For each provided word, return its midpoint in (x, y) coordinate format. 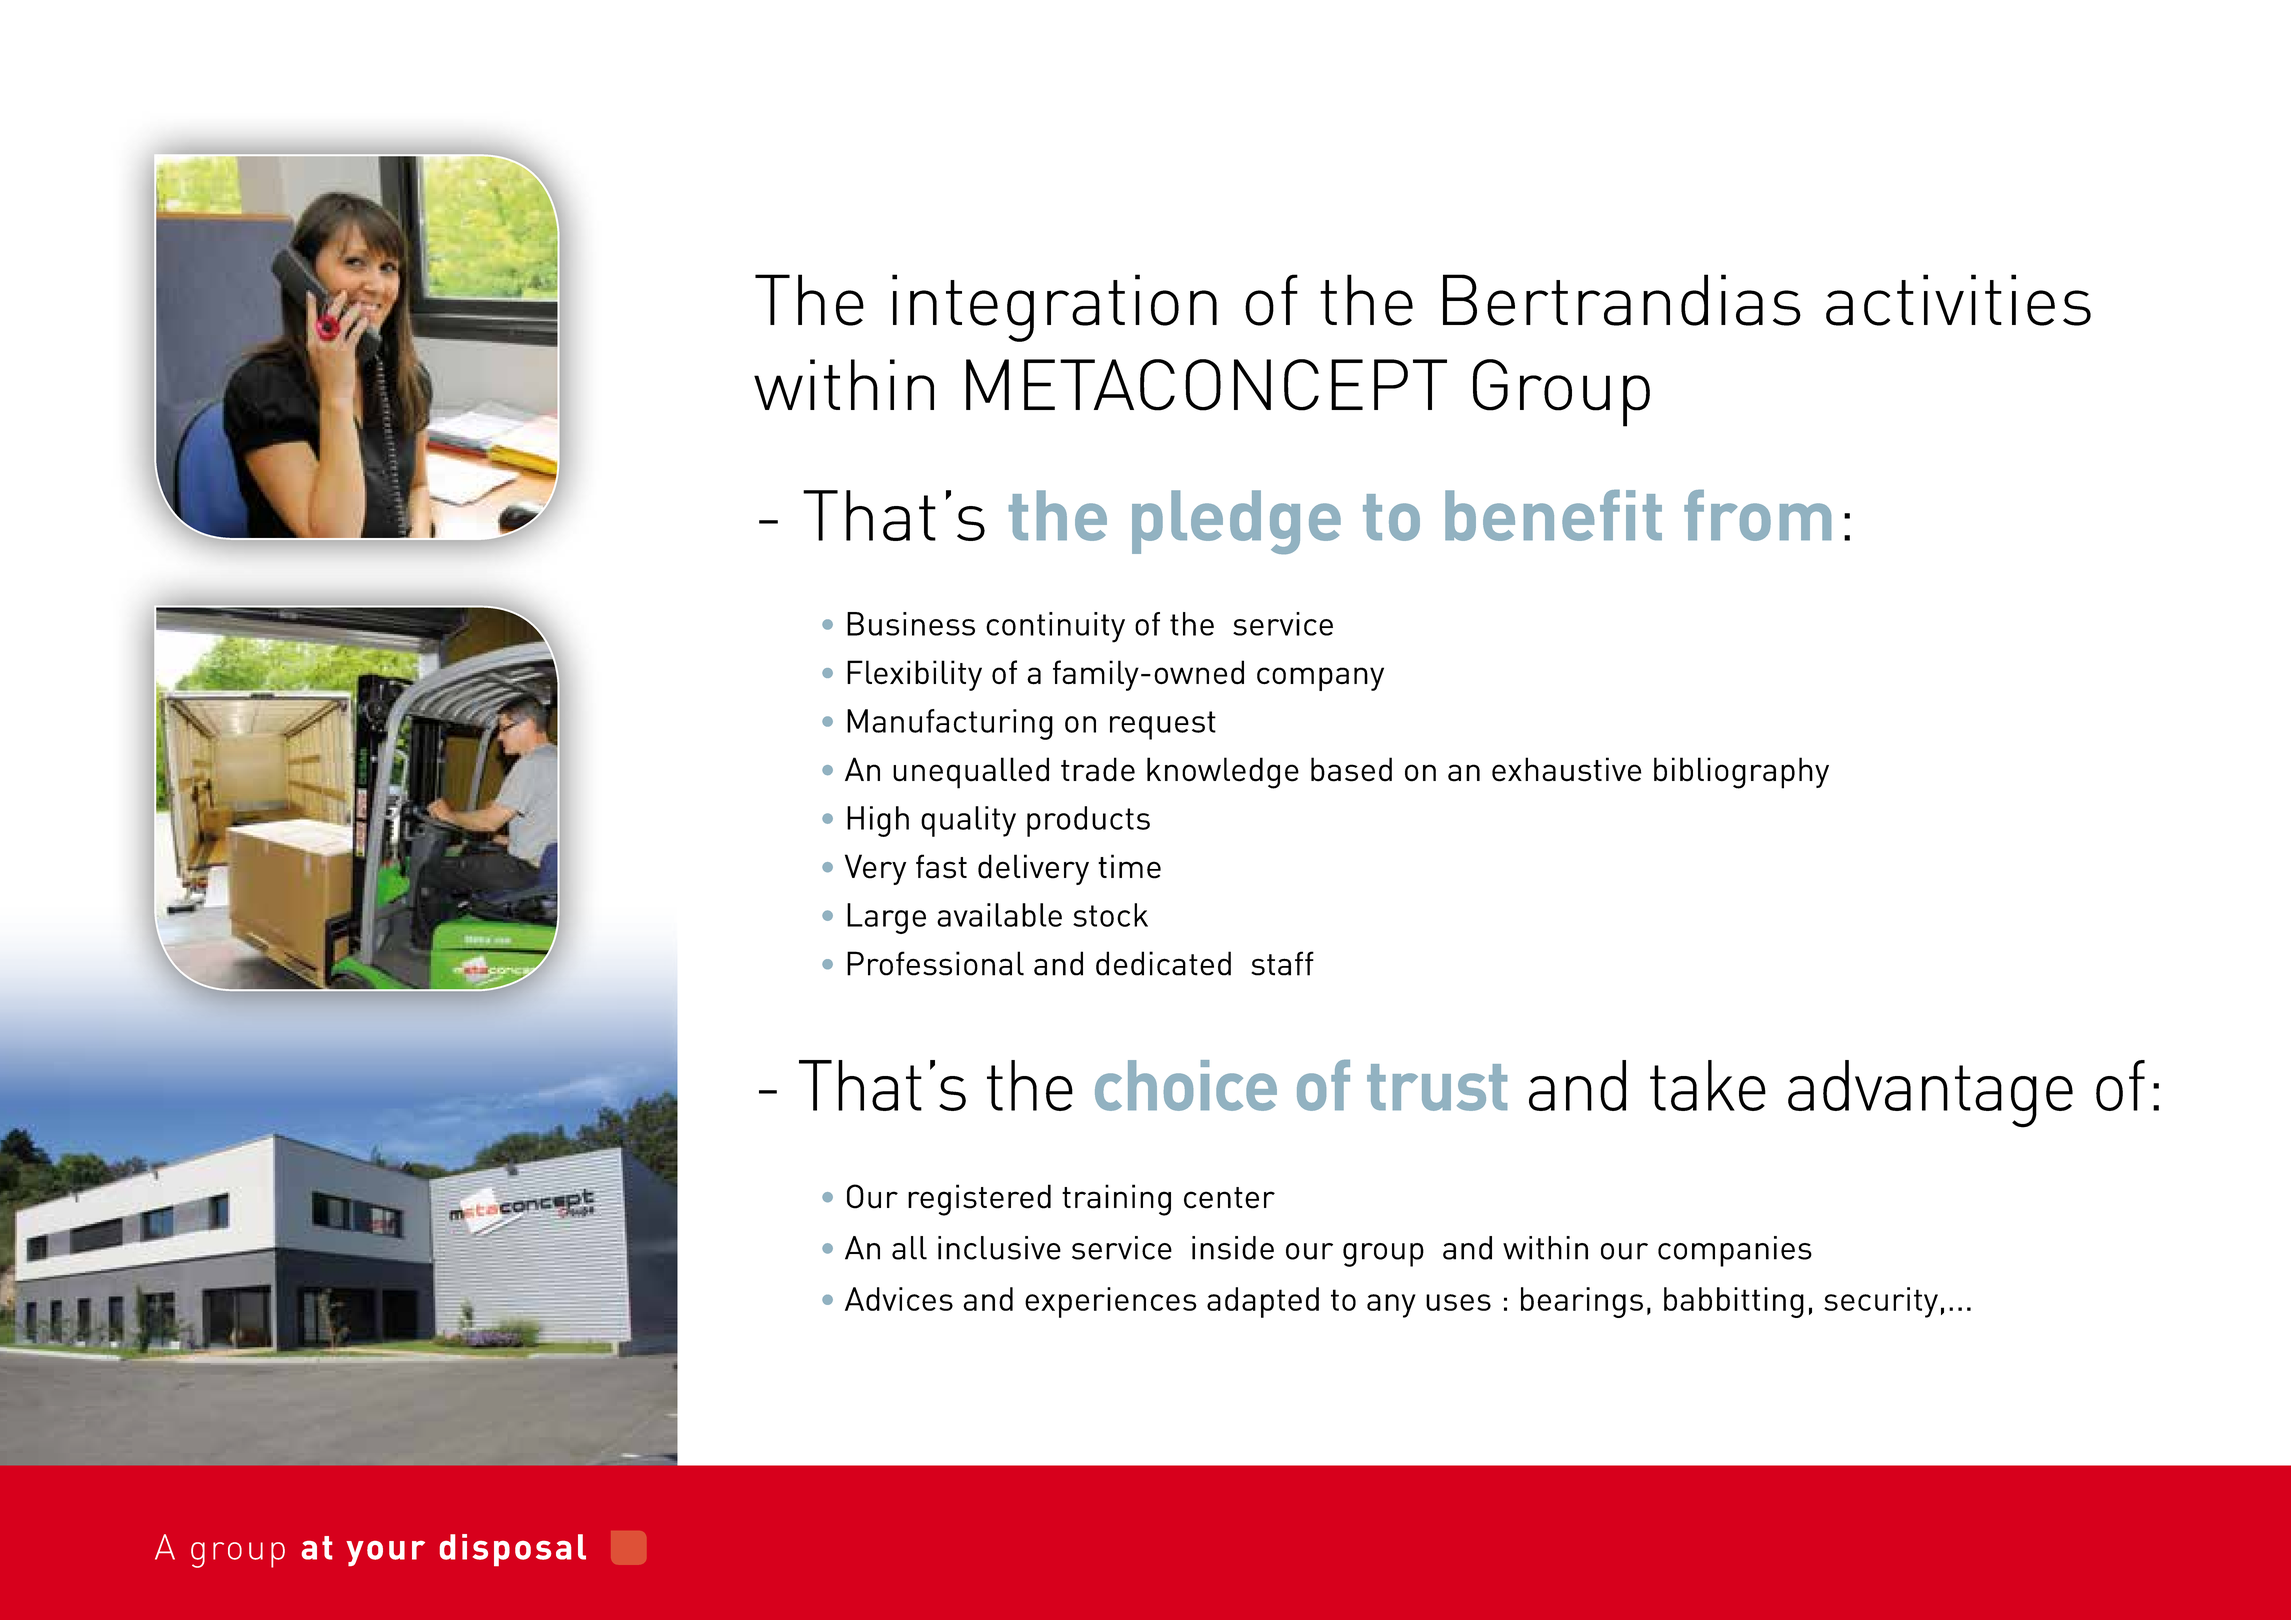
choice (1186, 1085)
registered (979, 1200)
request (1163, 725)
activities (1958, 300)
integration (1054, 308)
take (1708, 1085)
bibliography (1741, 773)
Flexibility (914, 675)
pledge (1236, 522)
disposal (513, 1550)
